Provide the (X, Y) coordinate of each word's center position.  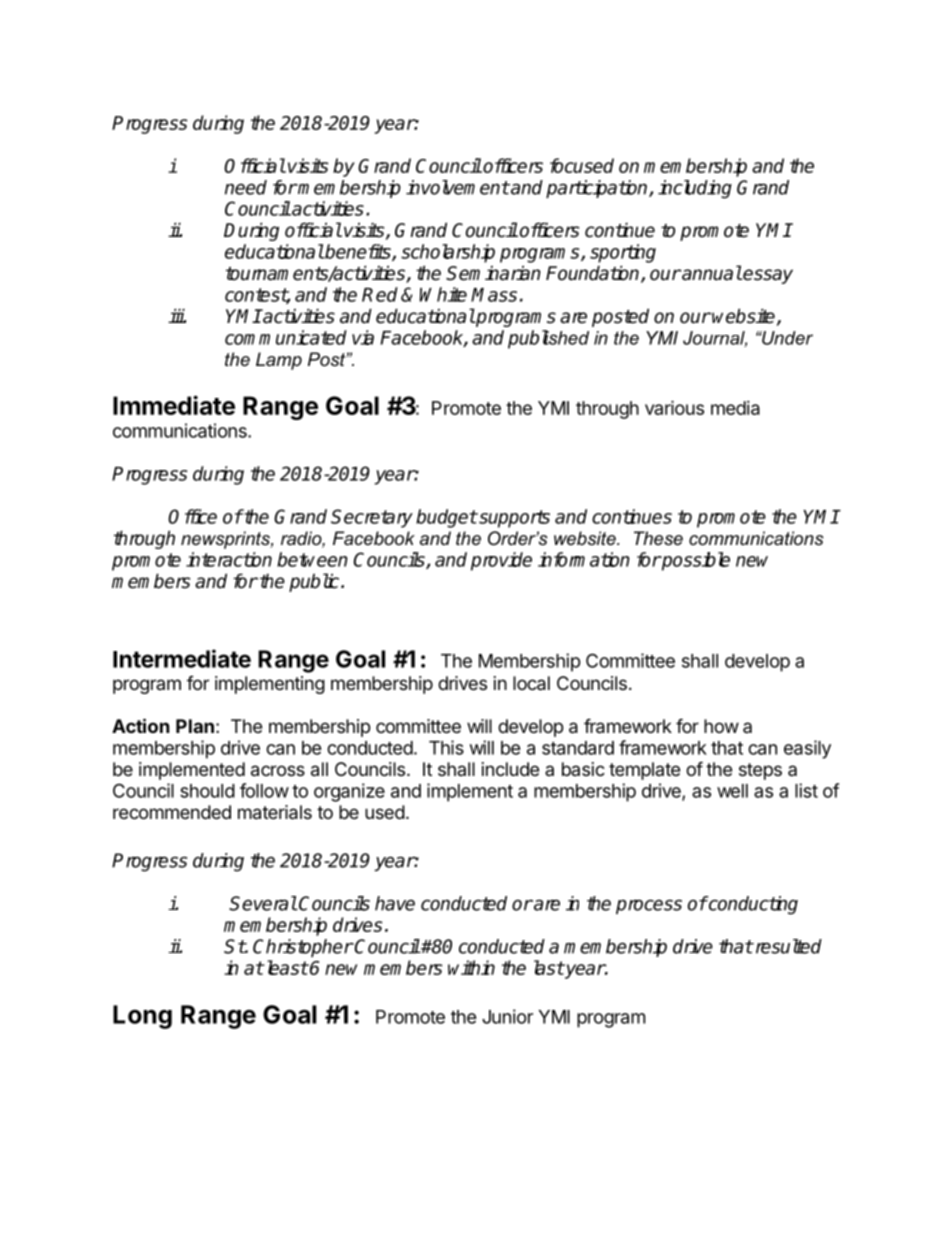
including (695, 189)
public (315, 582)
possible (695, 561)
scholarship (448, 253)
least (285, 967)
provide (501, 561)
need (246, 187)
